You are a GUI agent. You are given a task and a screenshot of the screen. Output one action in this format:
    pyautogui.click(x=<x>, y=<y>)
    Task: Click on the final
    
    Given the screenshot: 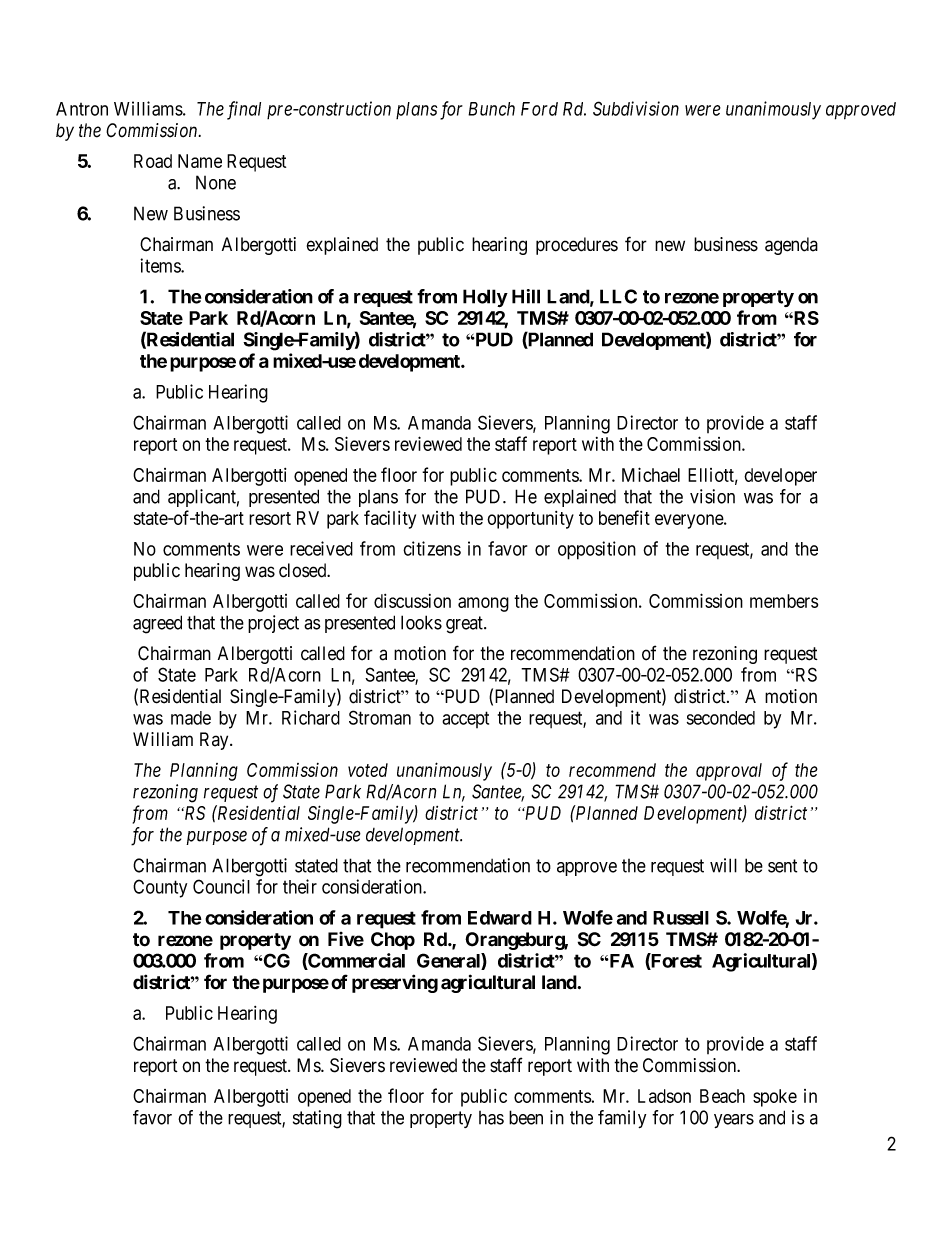 What is the action you would take?
    pyautogui.click(x=244, y=110)
